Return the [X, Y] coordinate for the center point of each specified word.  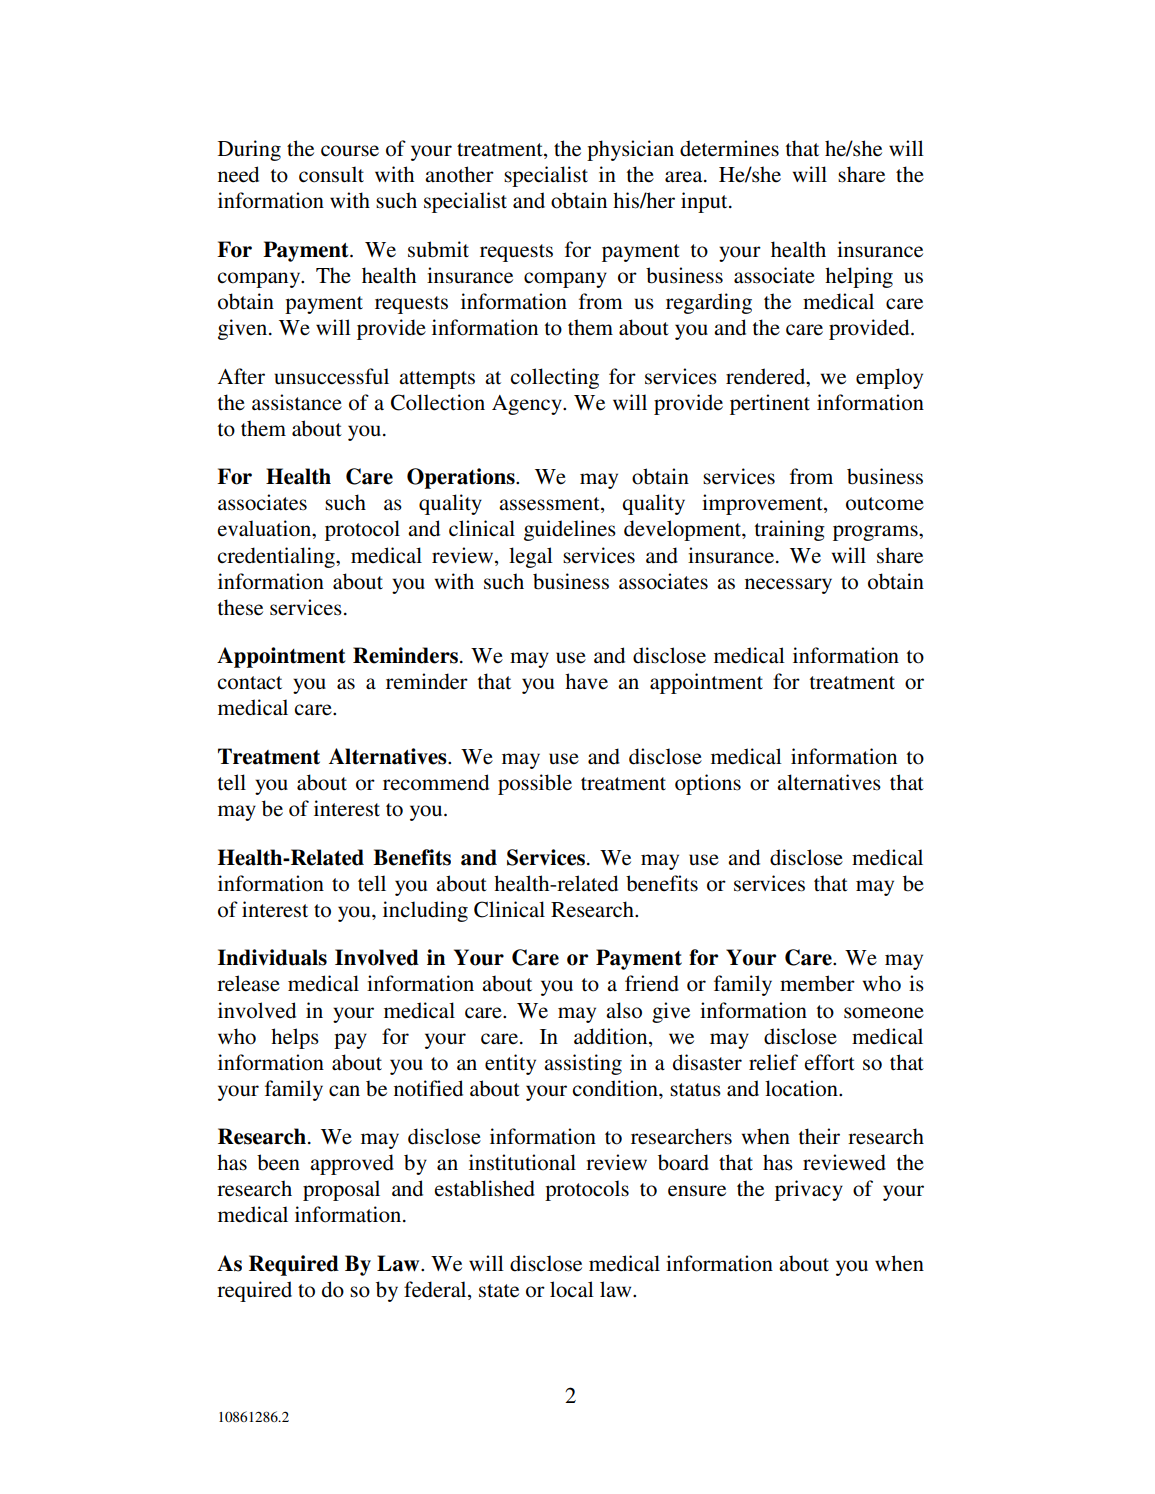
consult [331, 174]
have [586, 681]
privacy [809, 1190]
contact [249, 683]
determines [729, 148]
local [572, 1289]
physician [630, 150]
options [708, 784]
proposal [341, 1190]
